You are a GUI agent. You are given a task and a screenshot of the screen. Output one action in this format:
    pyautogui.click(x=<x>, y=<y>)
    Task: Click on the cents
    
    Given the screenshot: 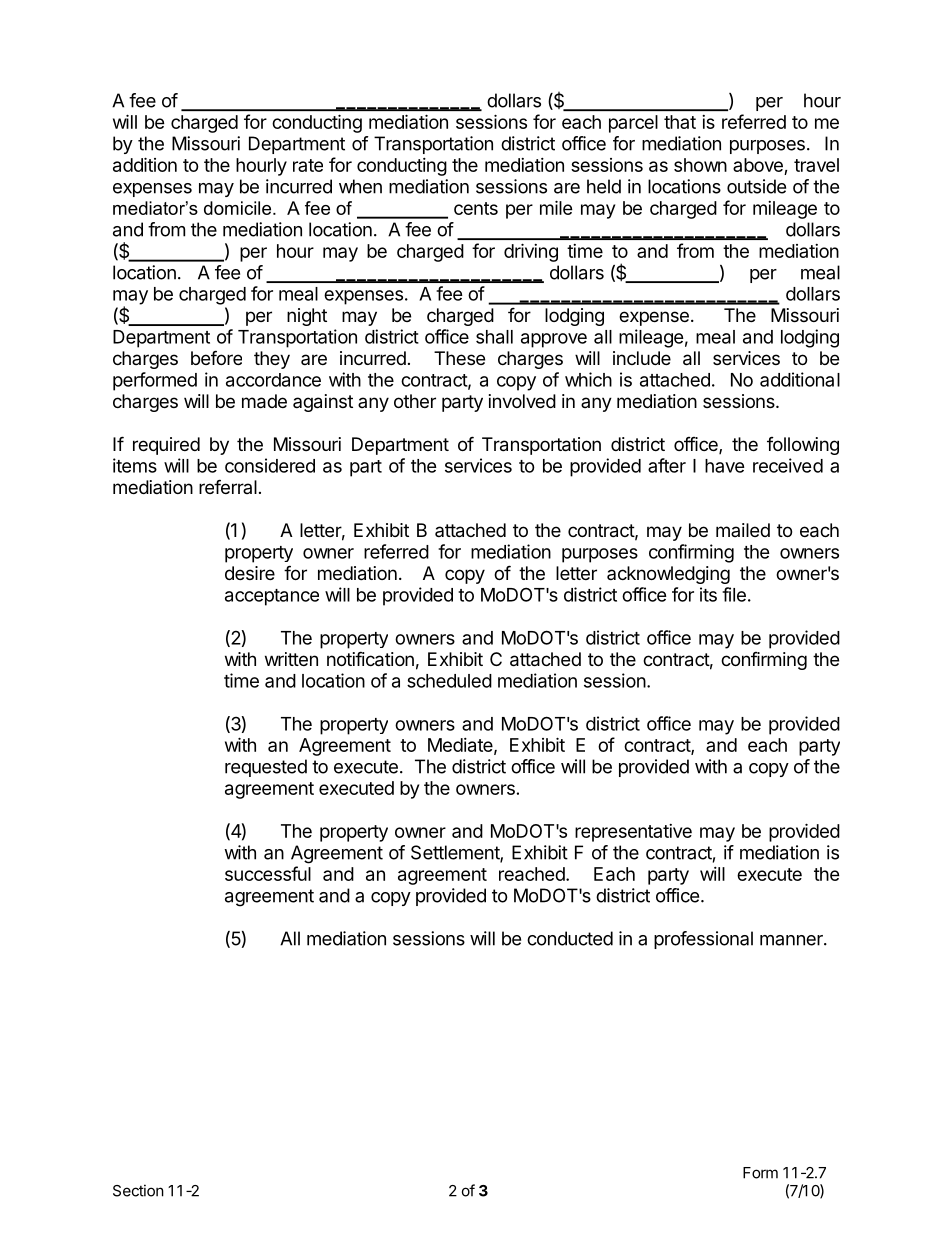 What is the action you would take?
    pyautogui.click(x=476, y=208)
